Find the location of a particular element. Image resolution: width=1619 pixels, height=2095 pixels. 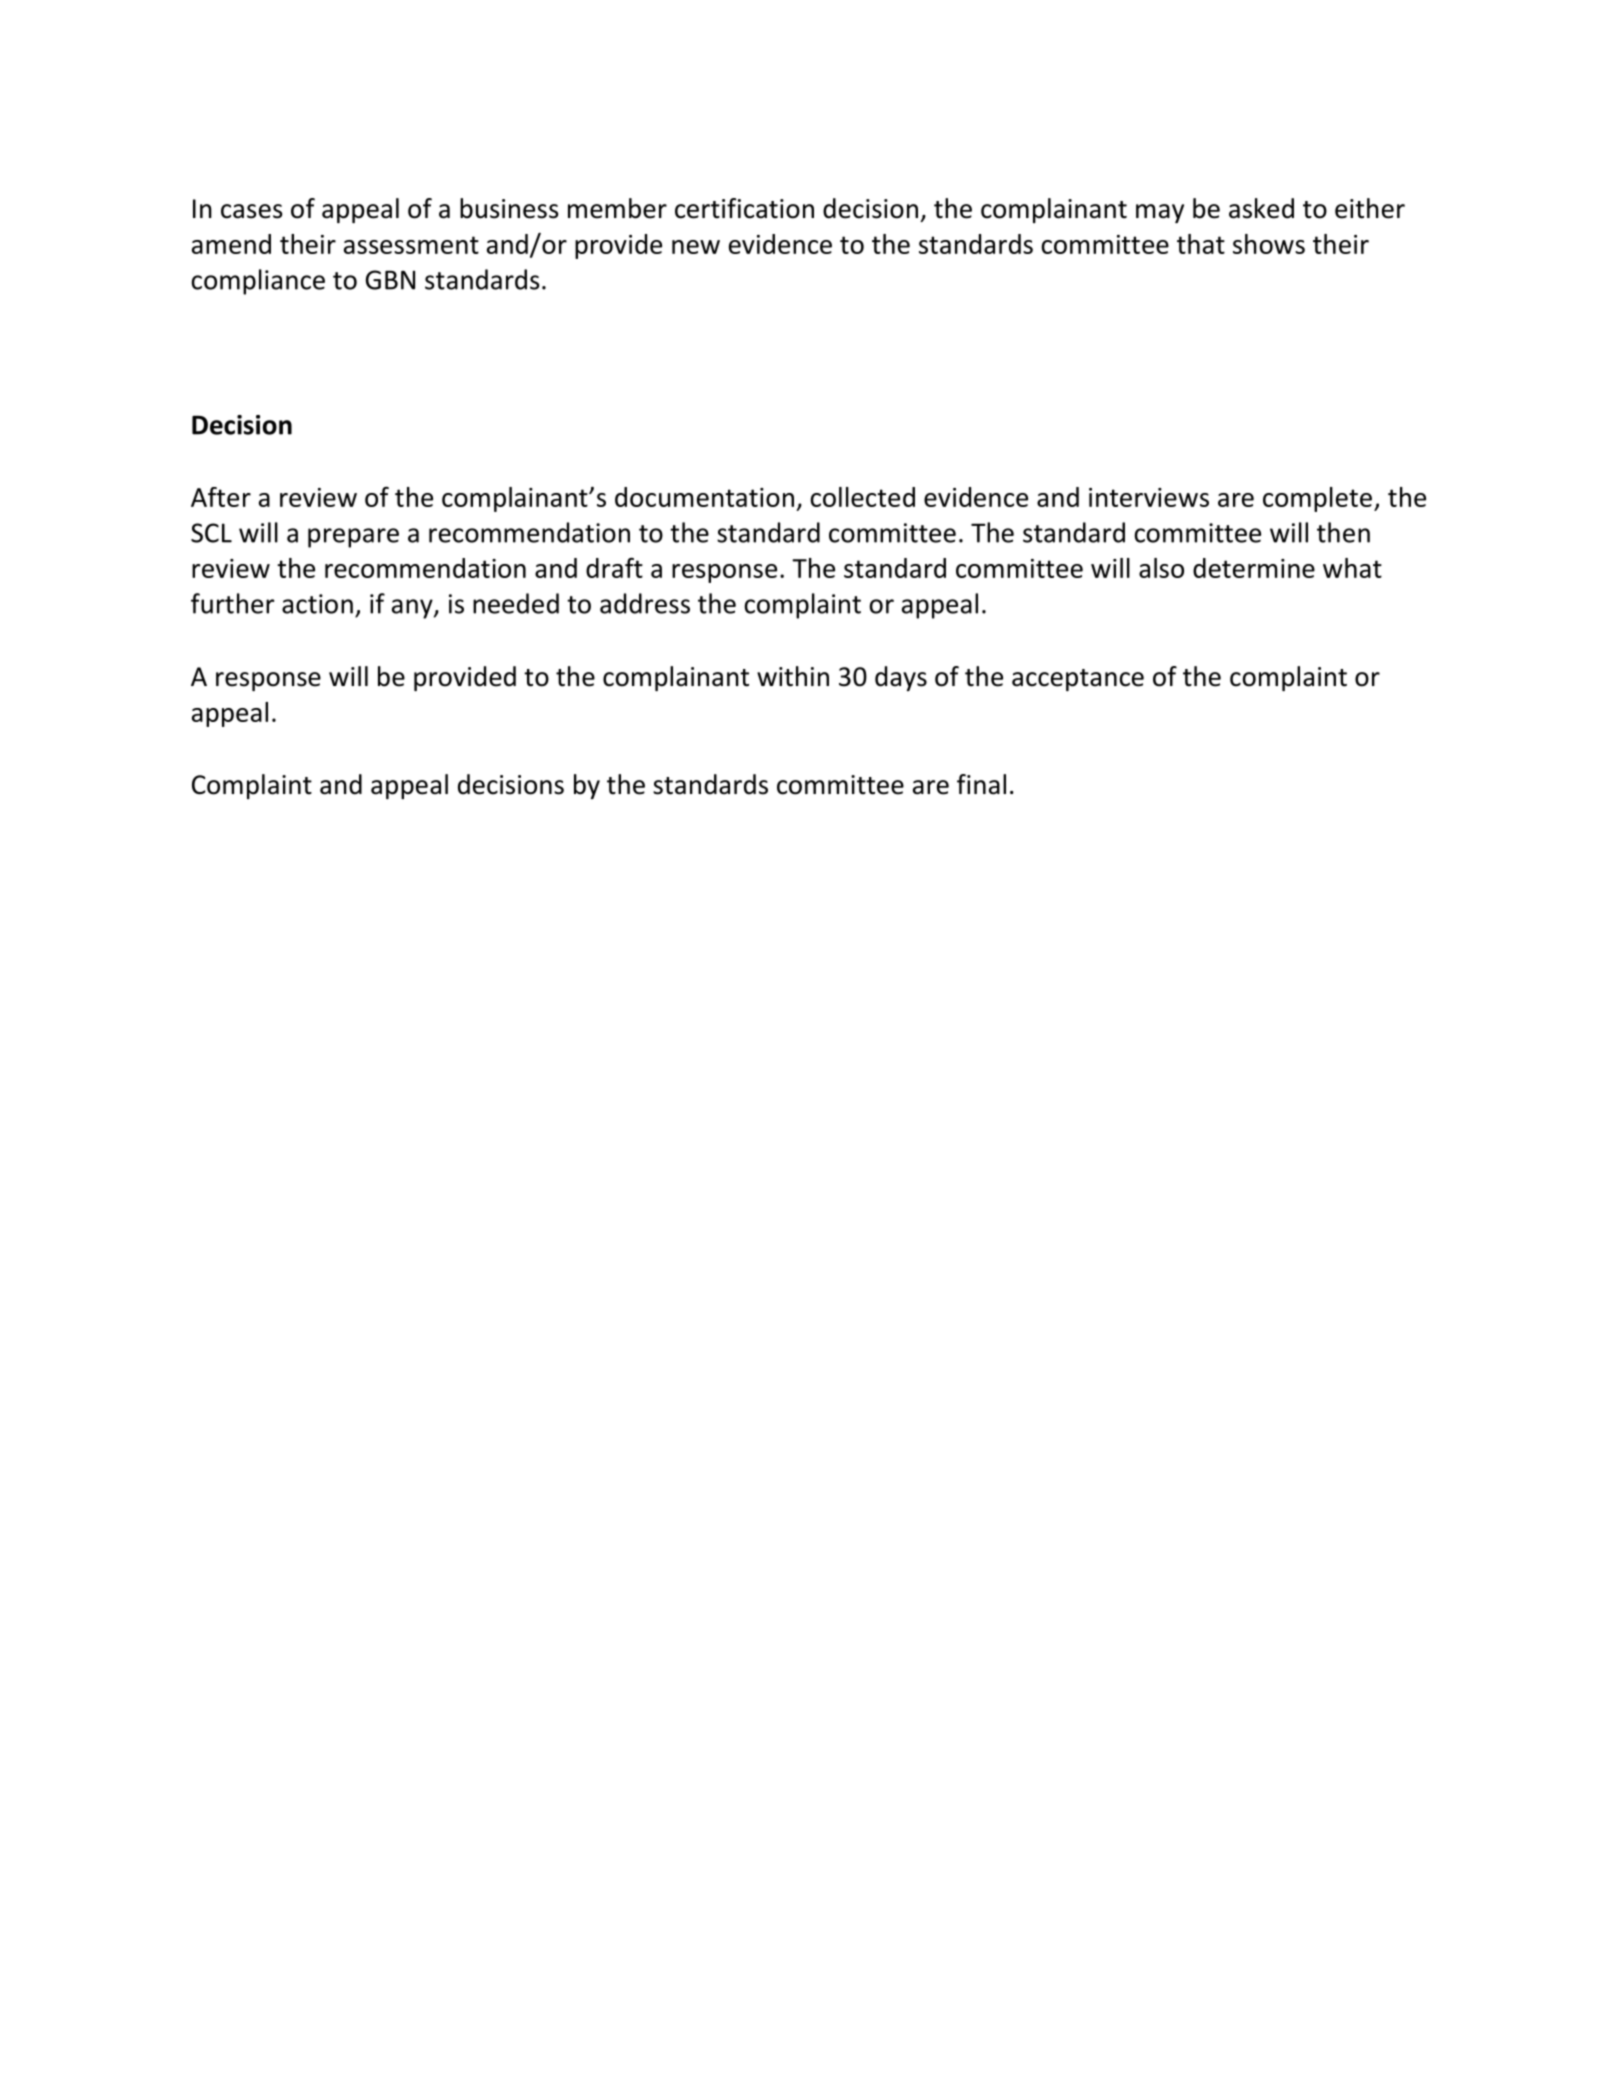

After is located at coordinates (221, 497).
